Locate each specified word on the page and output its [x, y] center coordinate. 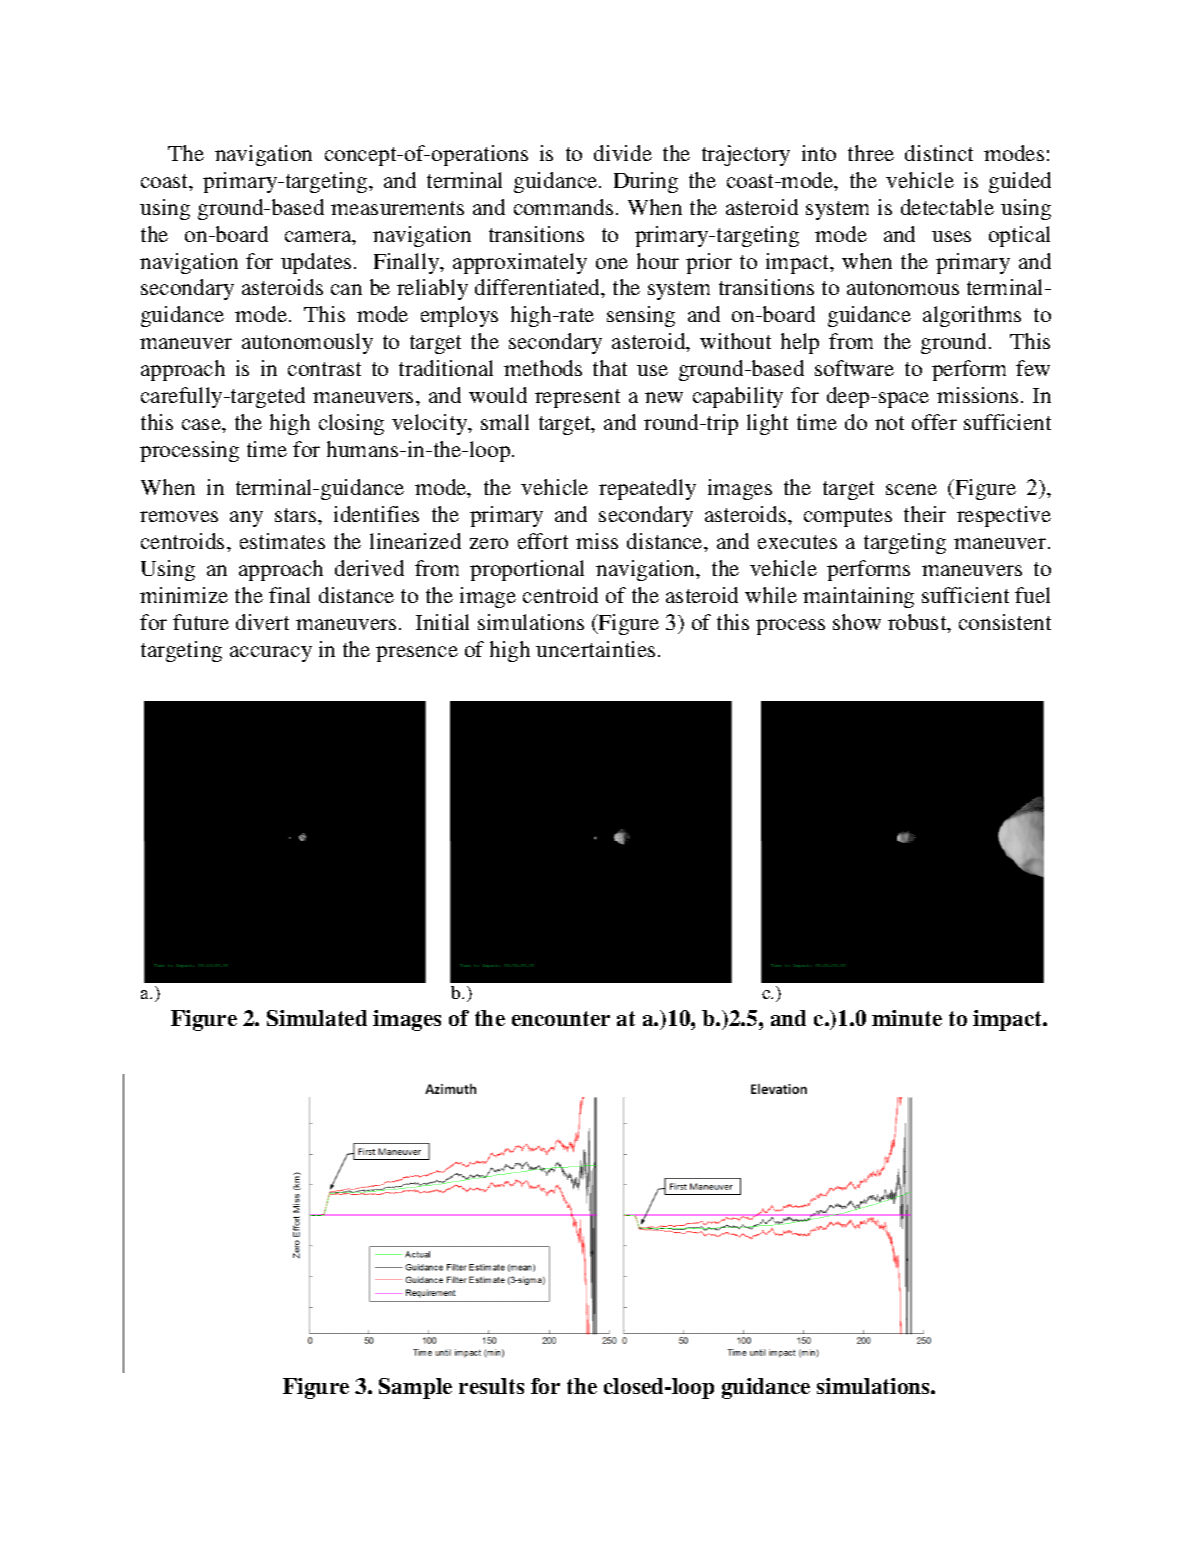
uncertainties [595, 649]
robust [918, 623]
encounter [561, 1018]
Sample [415, 1388]
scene [911, 489]
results [491, 1386]
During [646, 182]
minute [907, 1018]
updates [316, 263]
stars [297, 515]
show [857, 622]
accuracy [271, 654]
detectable [947, 207]
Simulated [317, 1018]
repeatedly [647, 489]
